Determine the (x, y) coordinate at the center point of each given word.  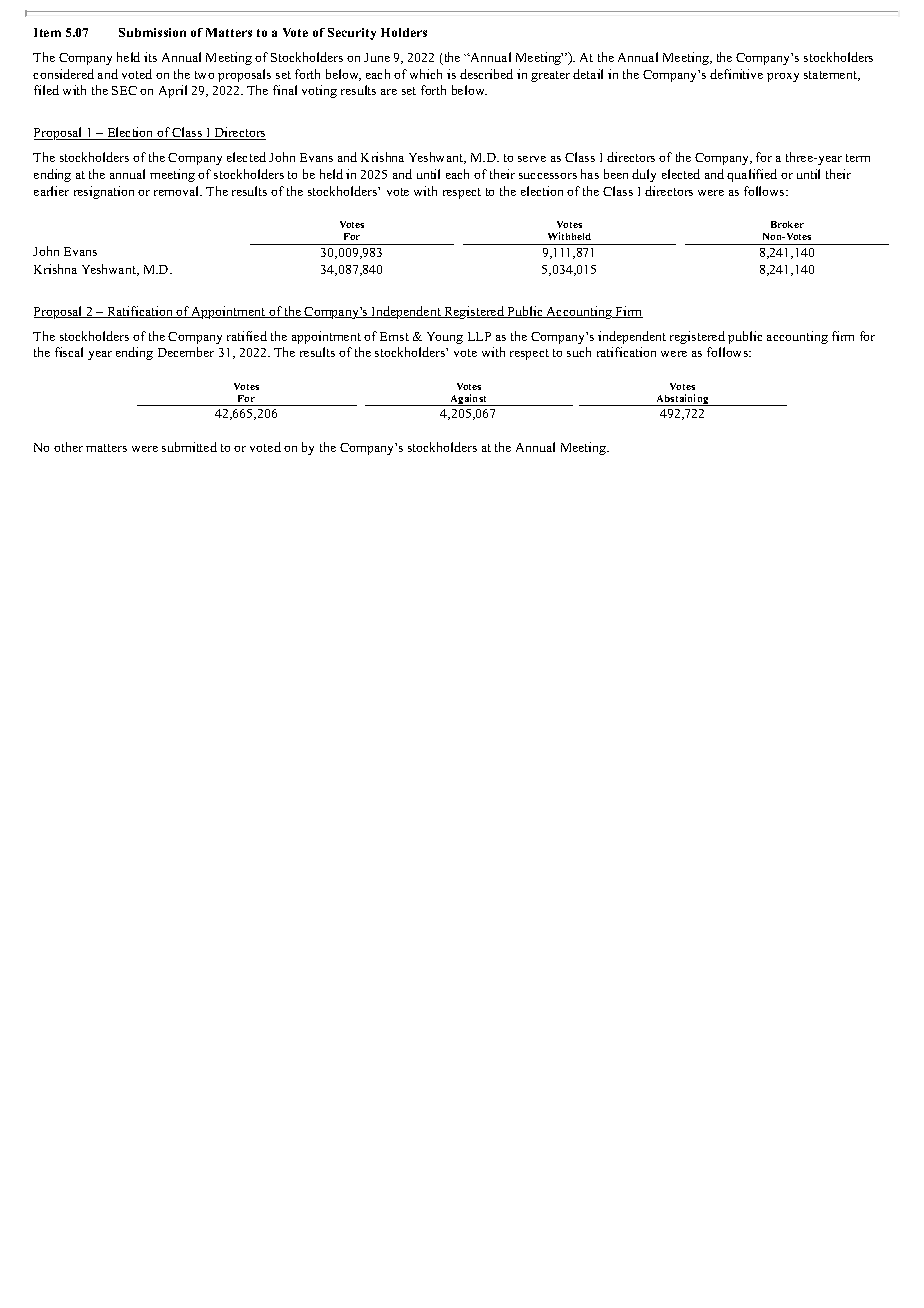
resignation (104, 192)
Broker (787, 224)
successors (548, 176)
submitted (189, 447)
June (377, 57)
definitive (736, 74)
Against (469, 400)
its (150, 57)
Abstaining (682, 400)
